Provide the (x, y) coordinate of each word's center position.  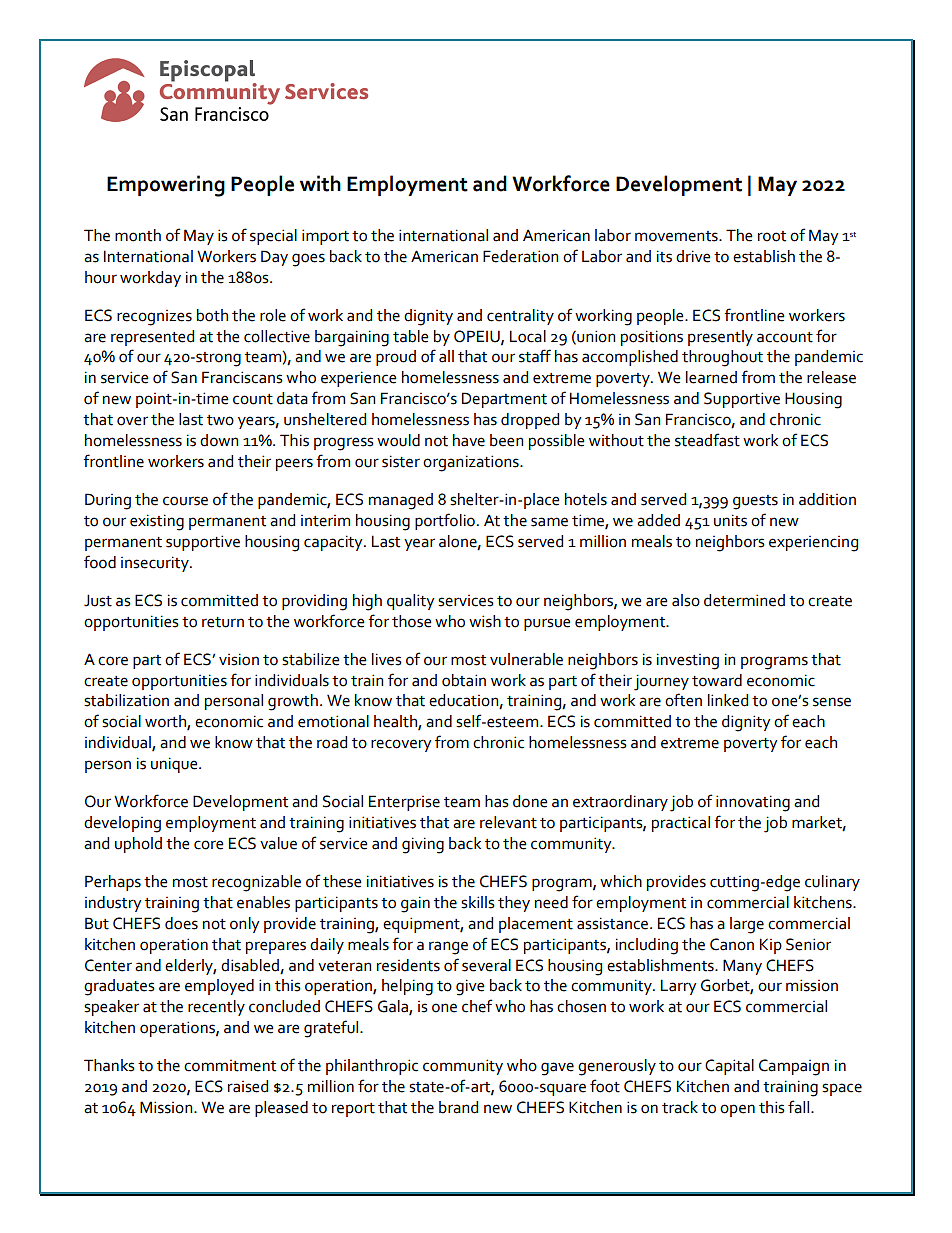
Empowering (166, 186)
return (223, 622)
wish (485, 621)
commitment (230, 1066)
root (772, 236)
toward (717, 680)
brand (458, 1107)
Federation (520, 256)
